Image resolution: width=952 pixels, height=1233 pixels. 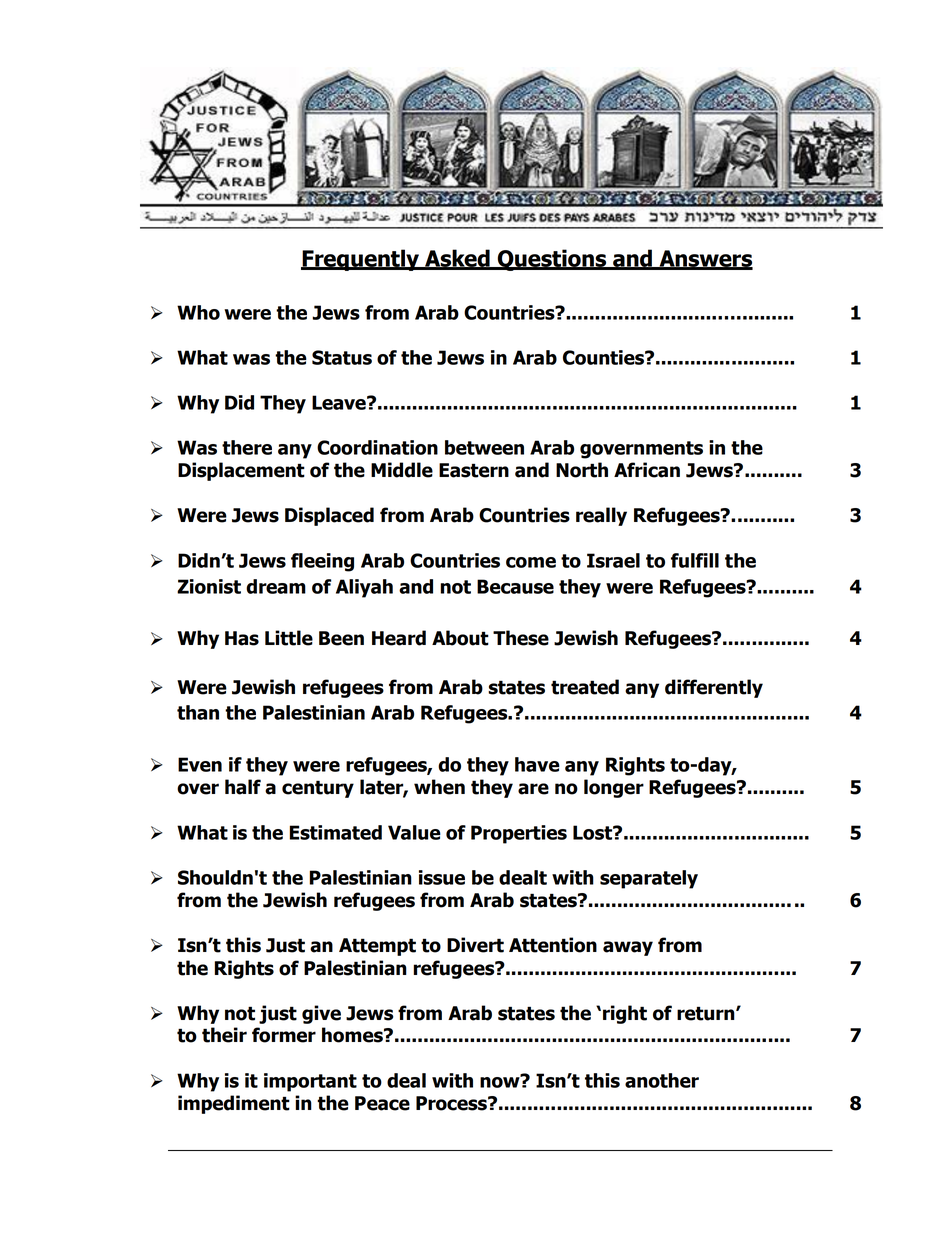 I want to click on when, so click(x=439, y=787).
